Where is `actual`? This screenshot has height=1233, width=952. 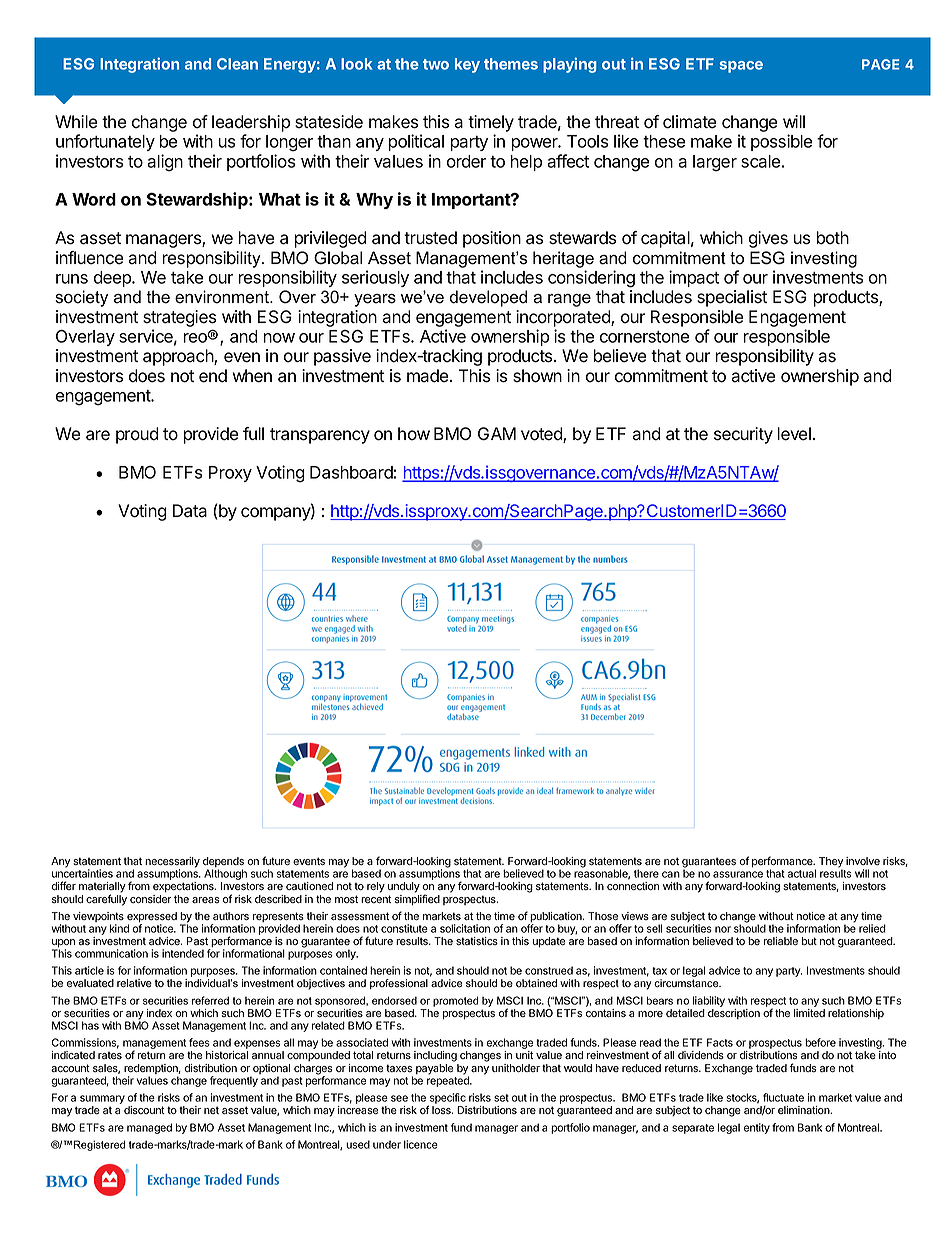 actual is located at coordinates (802, 873).
